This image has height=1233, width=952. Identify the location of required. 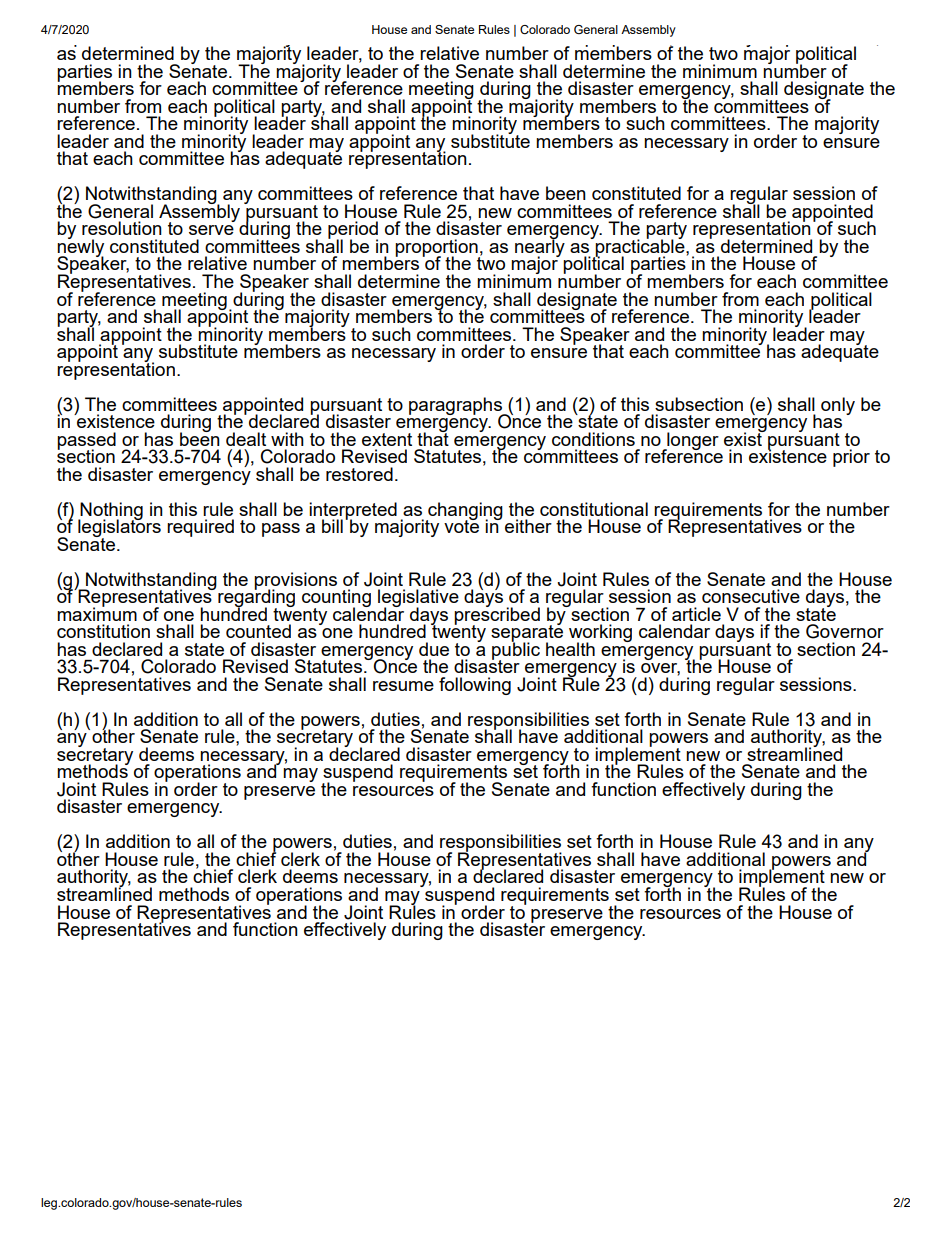
(200, 528).
